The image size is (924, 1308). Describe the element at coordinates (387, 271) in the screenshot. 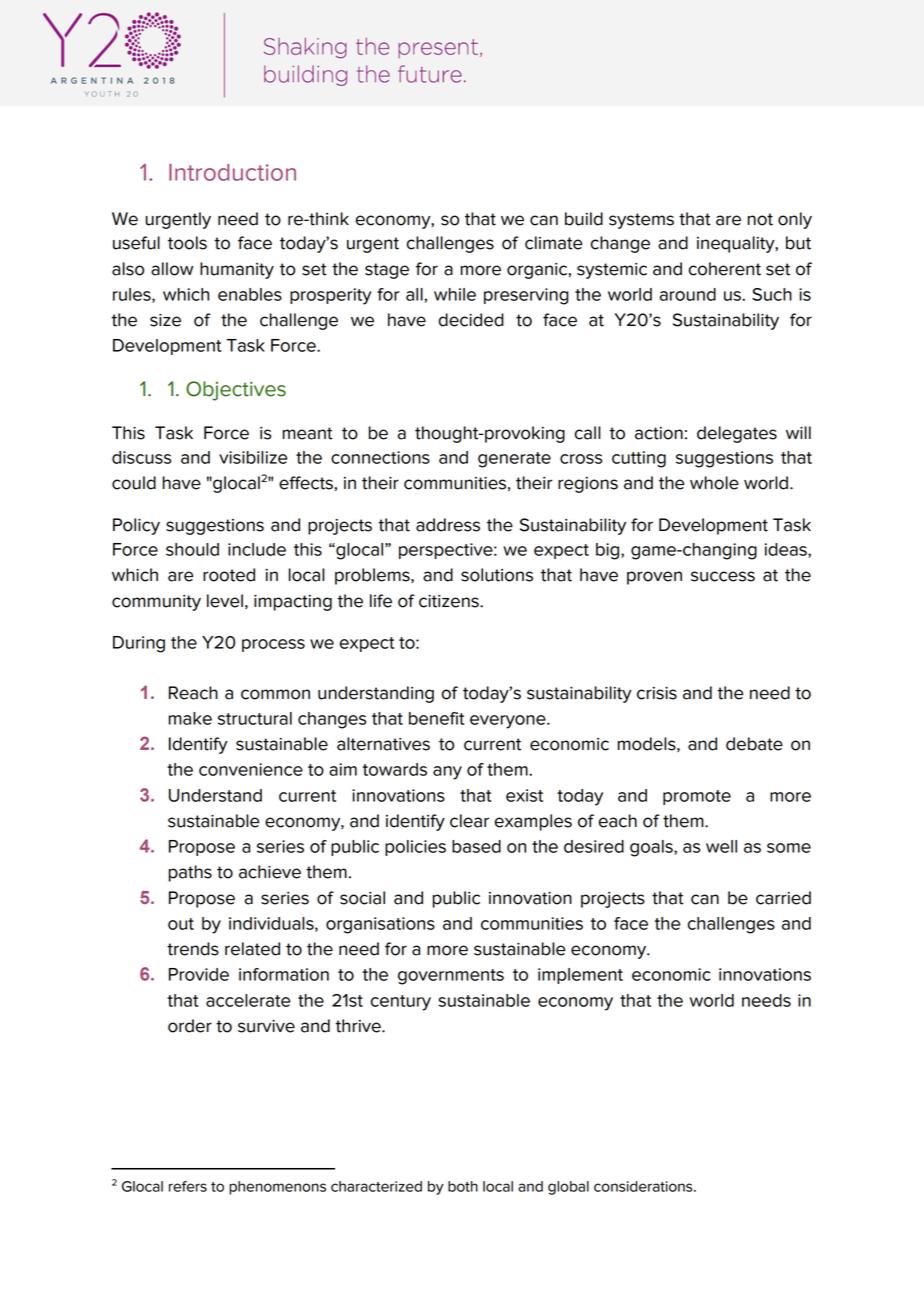

I see `stage` at that location.
